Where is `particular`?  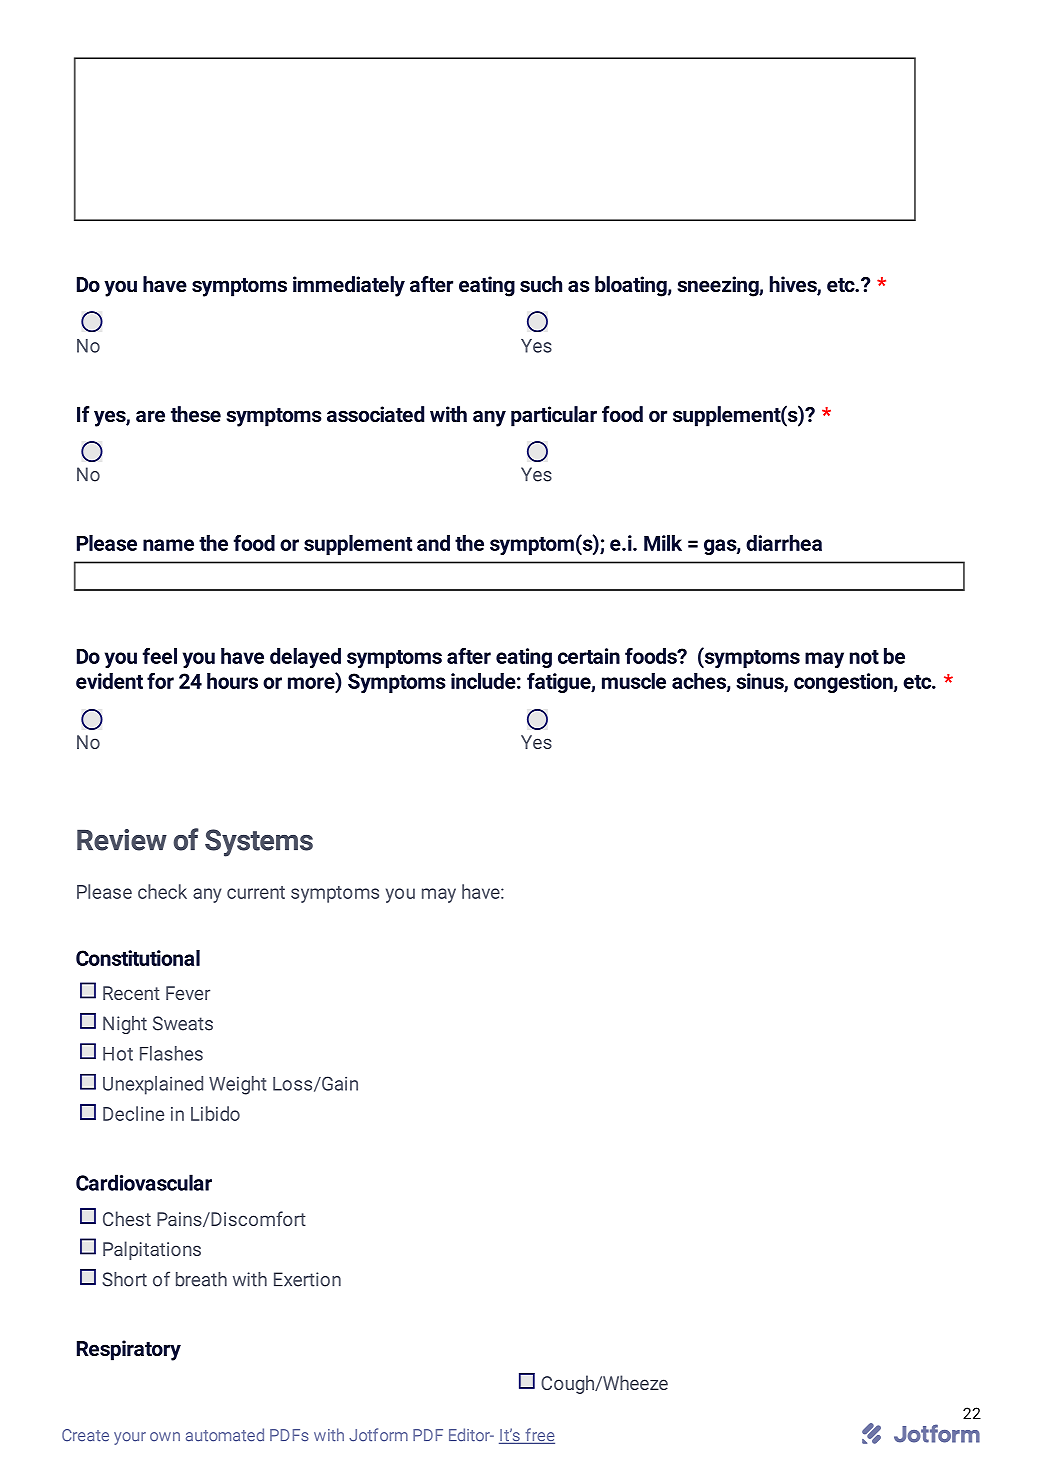 particular is located at coordinates (554, 416).
